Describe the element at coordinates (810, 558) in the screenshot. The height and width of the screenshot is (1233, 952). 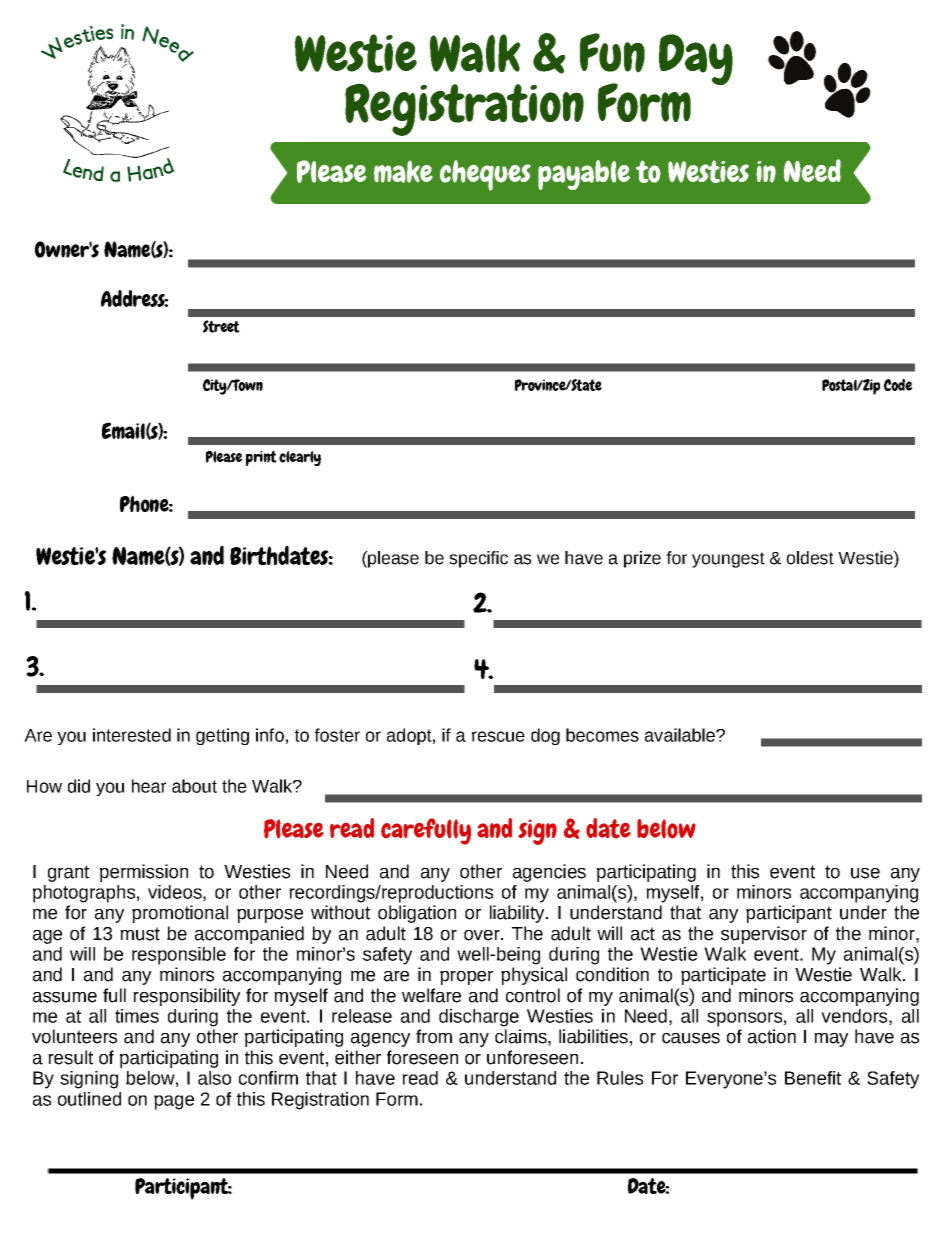
I see `oldest` at that location.
